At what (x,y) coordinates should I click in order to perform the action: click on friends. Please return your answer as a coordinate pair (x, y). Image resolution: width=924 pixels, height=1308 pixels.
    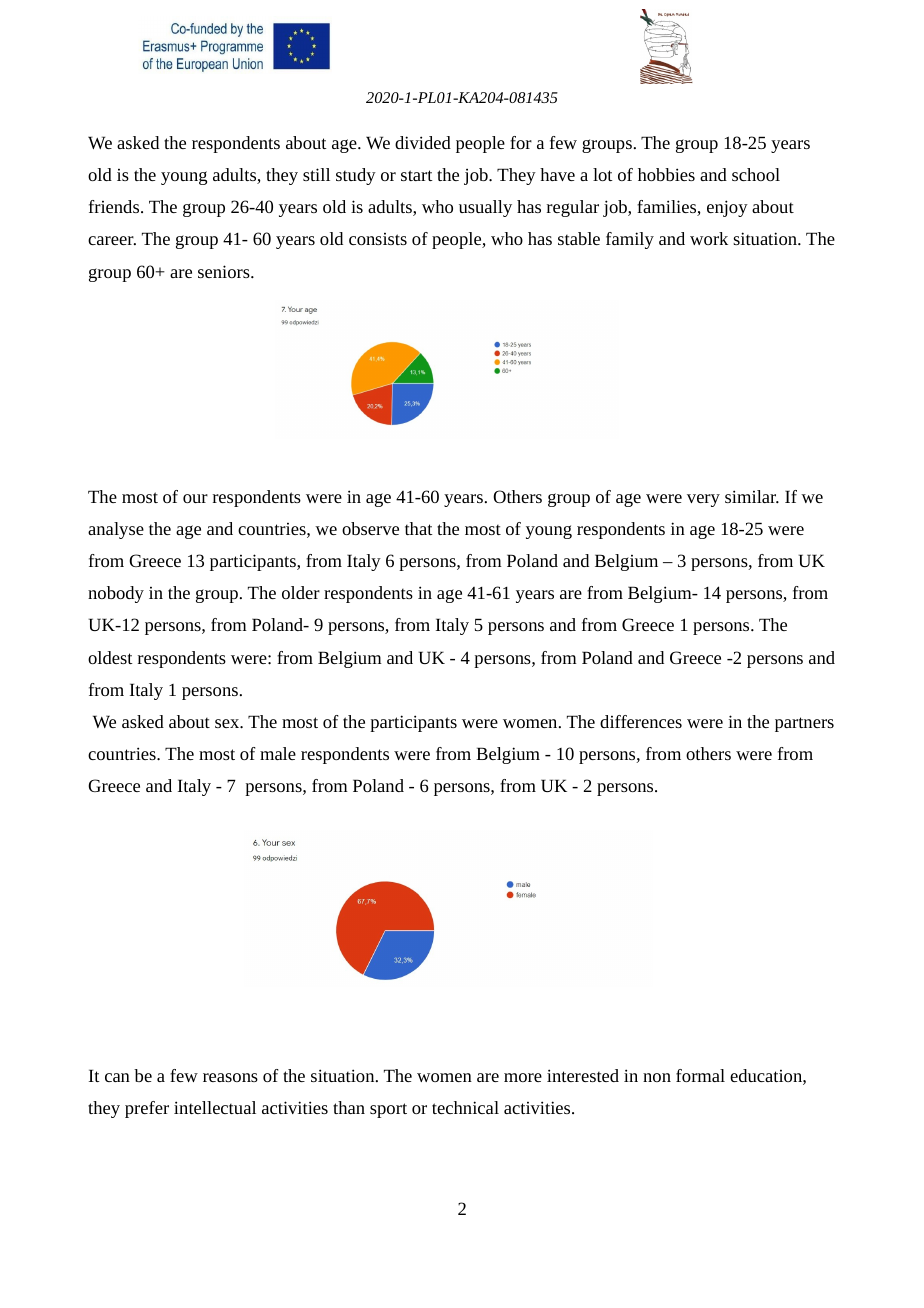
    Looking at the image, I should click on (115, 206).
